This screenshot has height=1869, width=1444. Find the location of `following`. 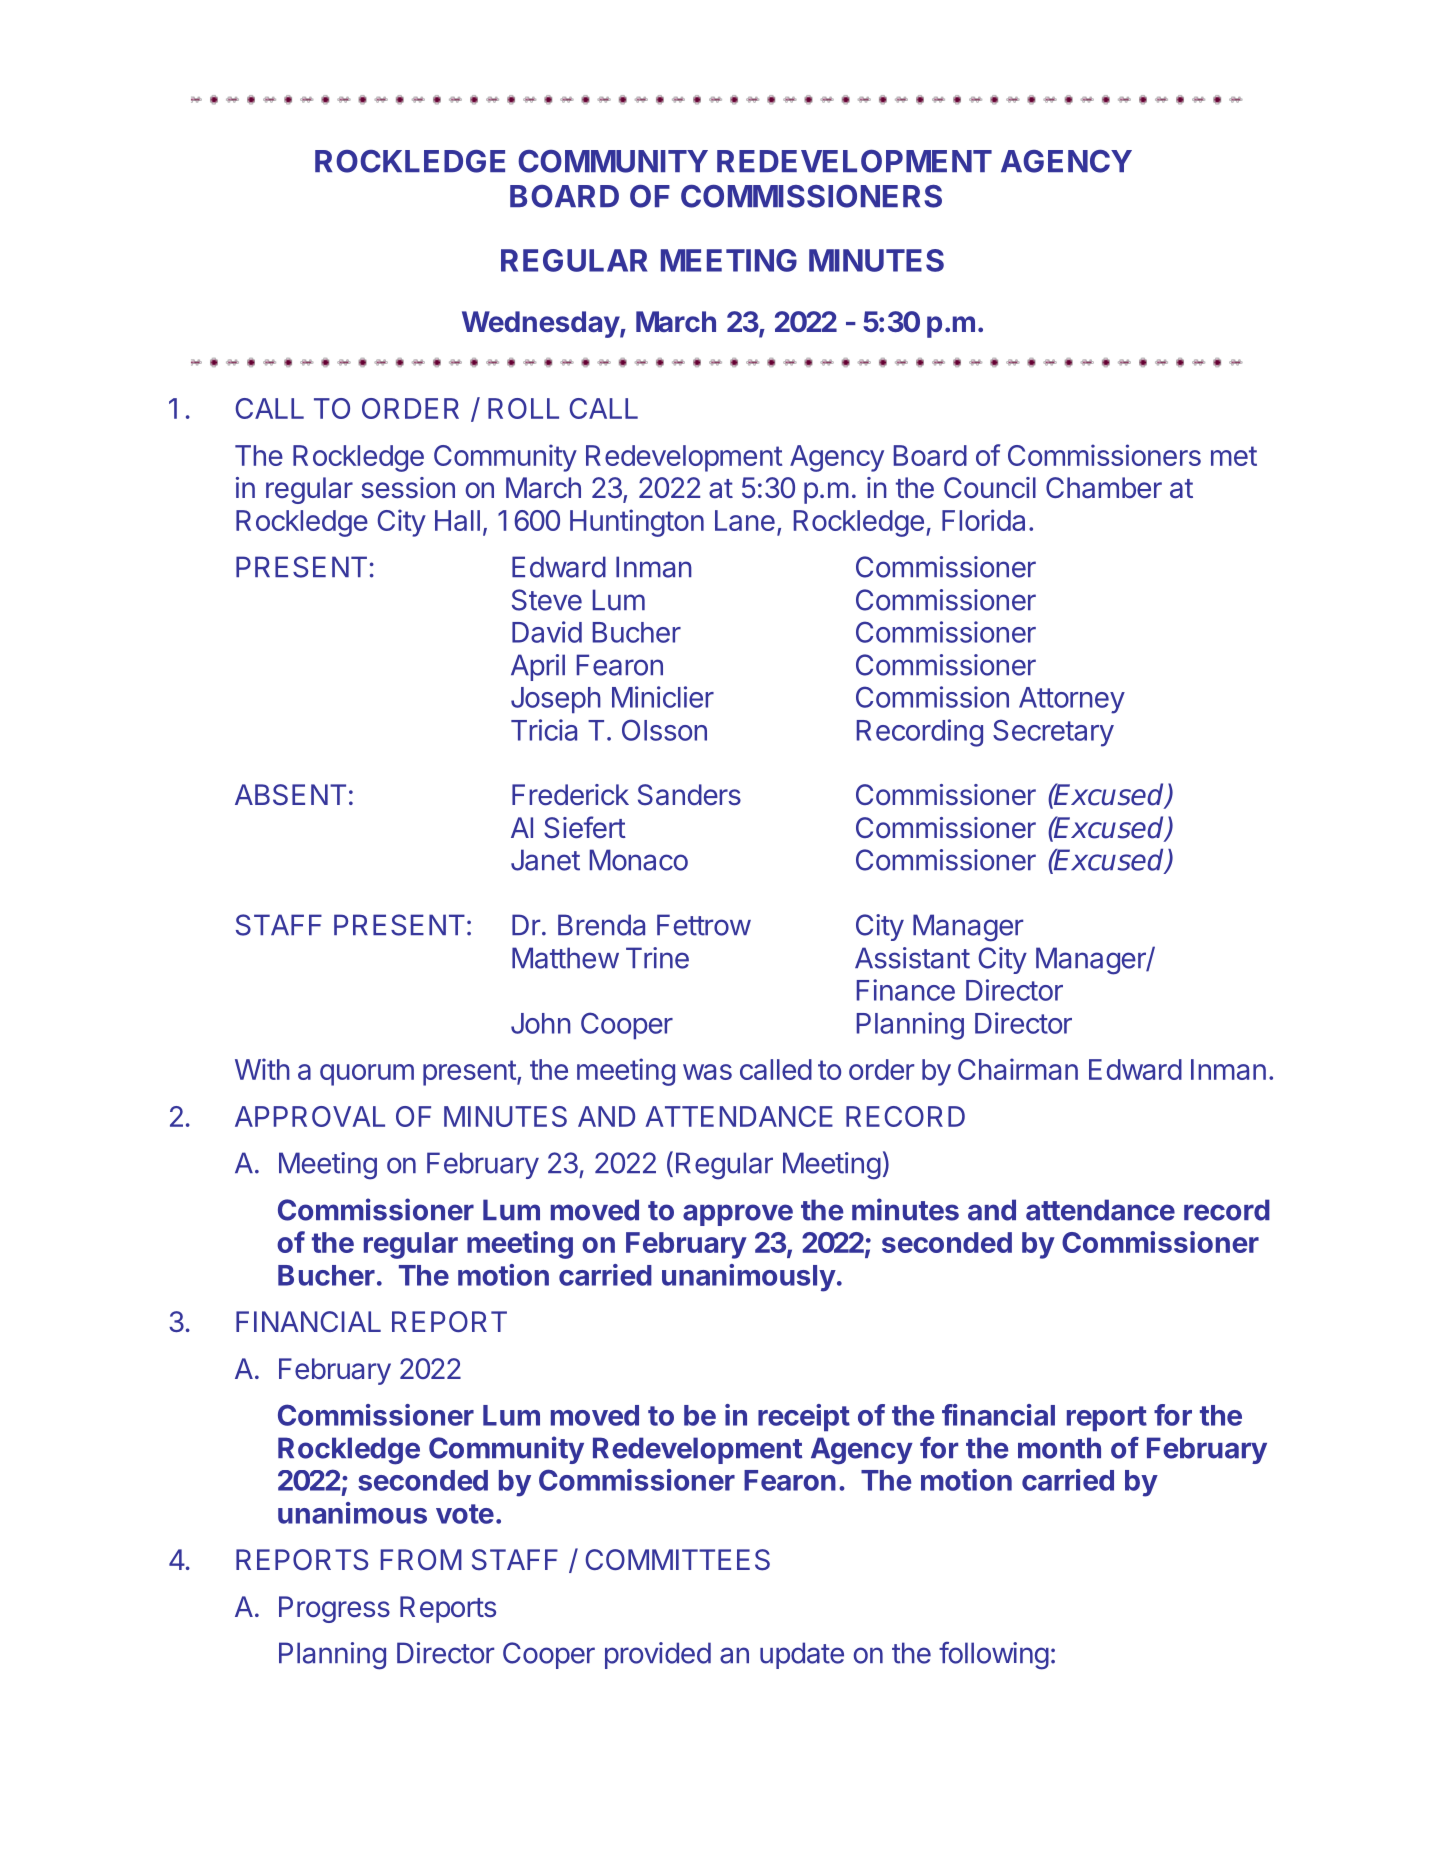

following is located at coordinates (994, 1656).
